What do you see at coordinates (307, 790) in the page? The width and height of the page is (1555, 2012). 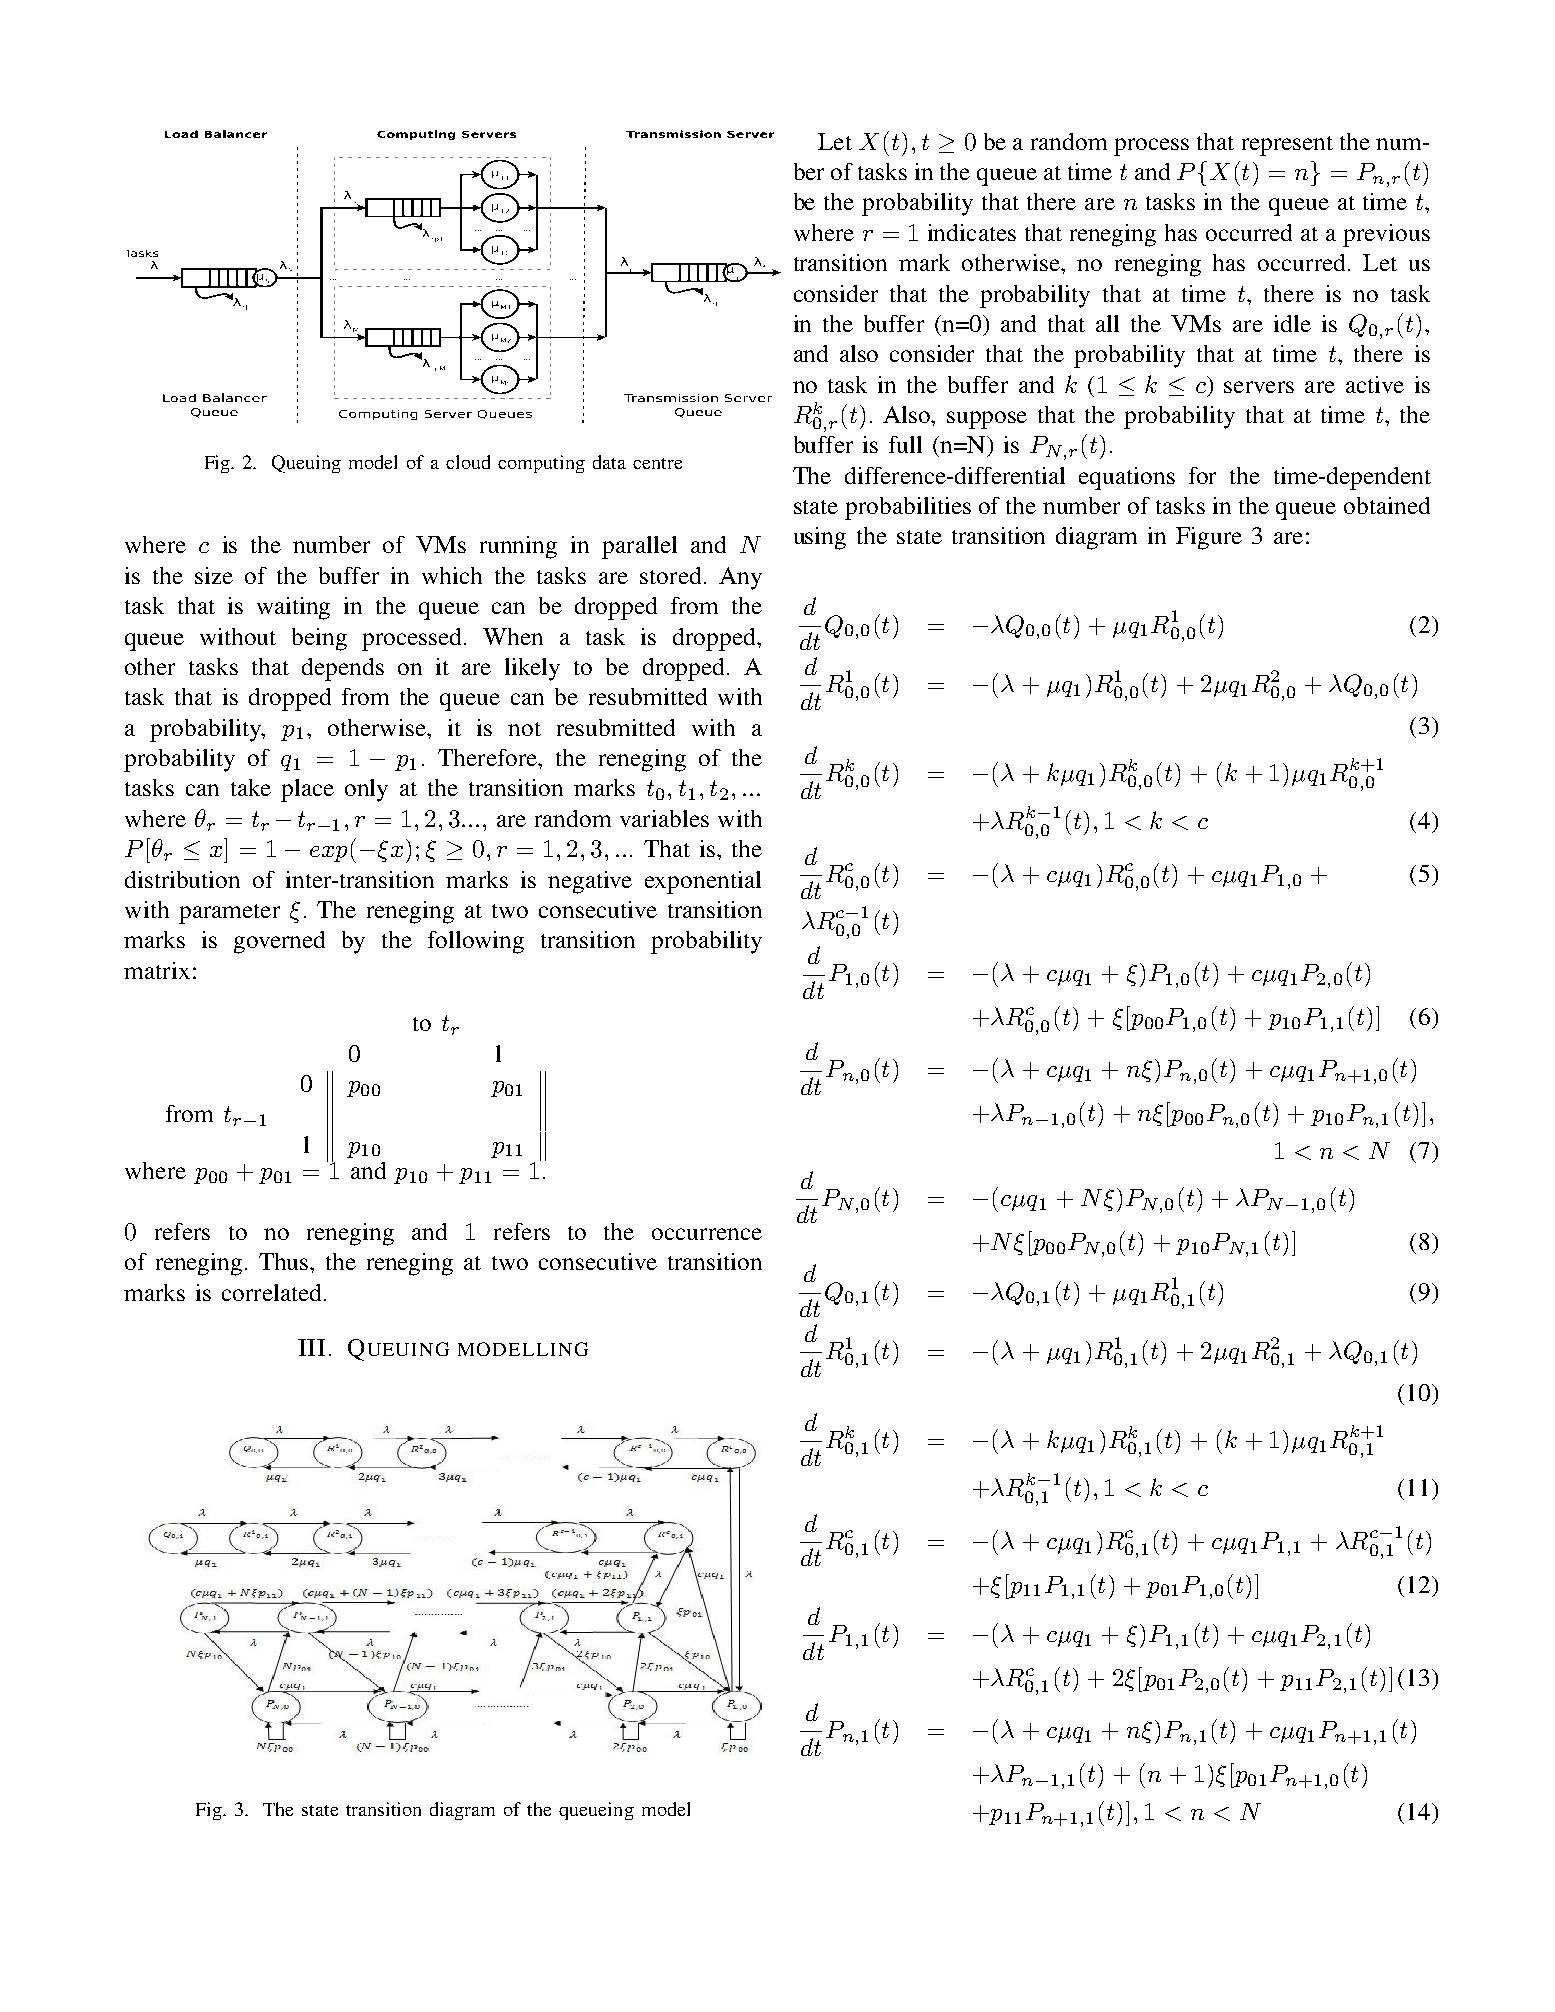 I see `place` at bounding box center [307, 790].
